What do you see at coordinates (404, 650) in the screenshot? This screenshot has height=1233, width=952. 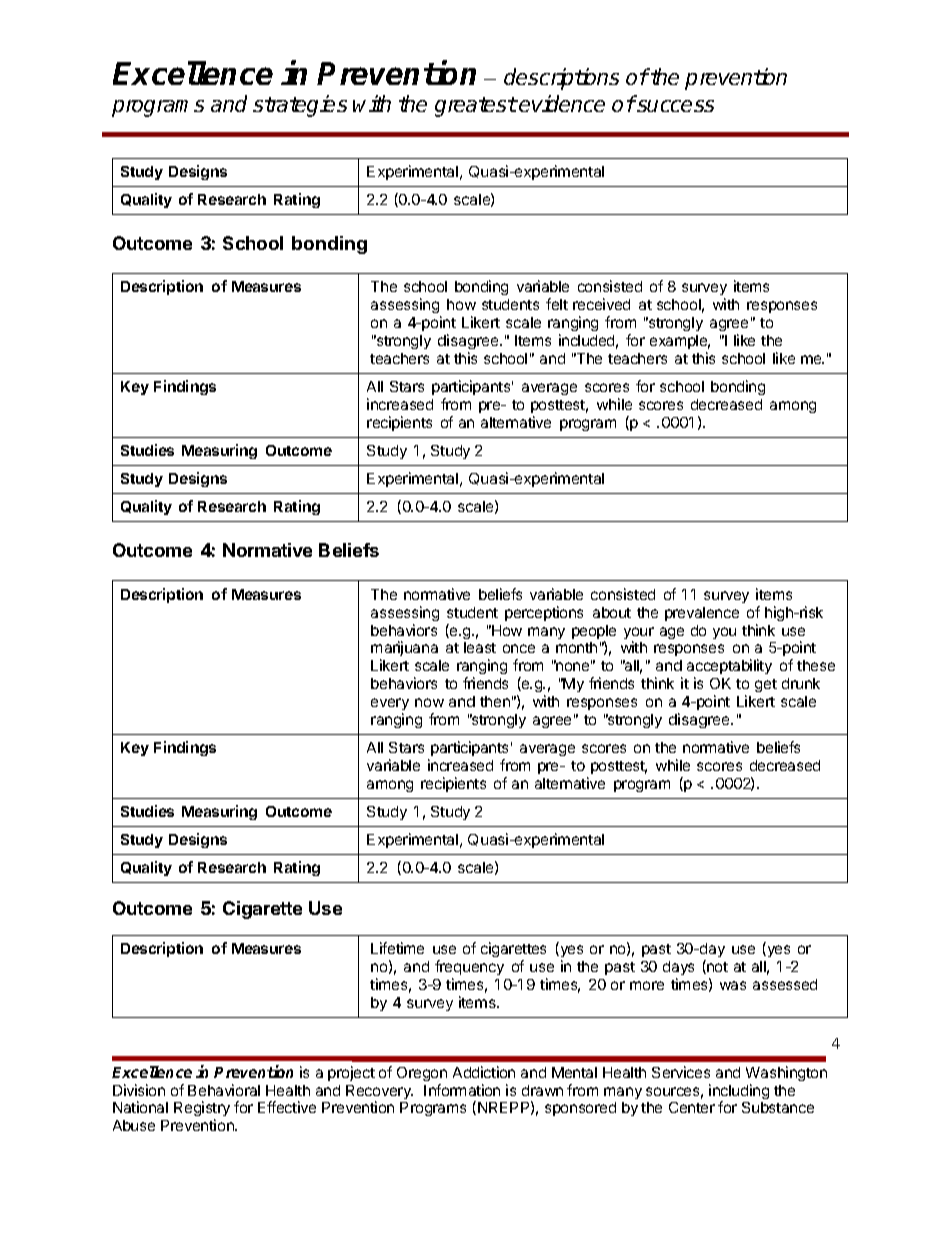 I see `marijuana` at bounding box center [404, 650].
